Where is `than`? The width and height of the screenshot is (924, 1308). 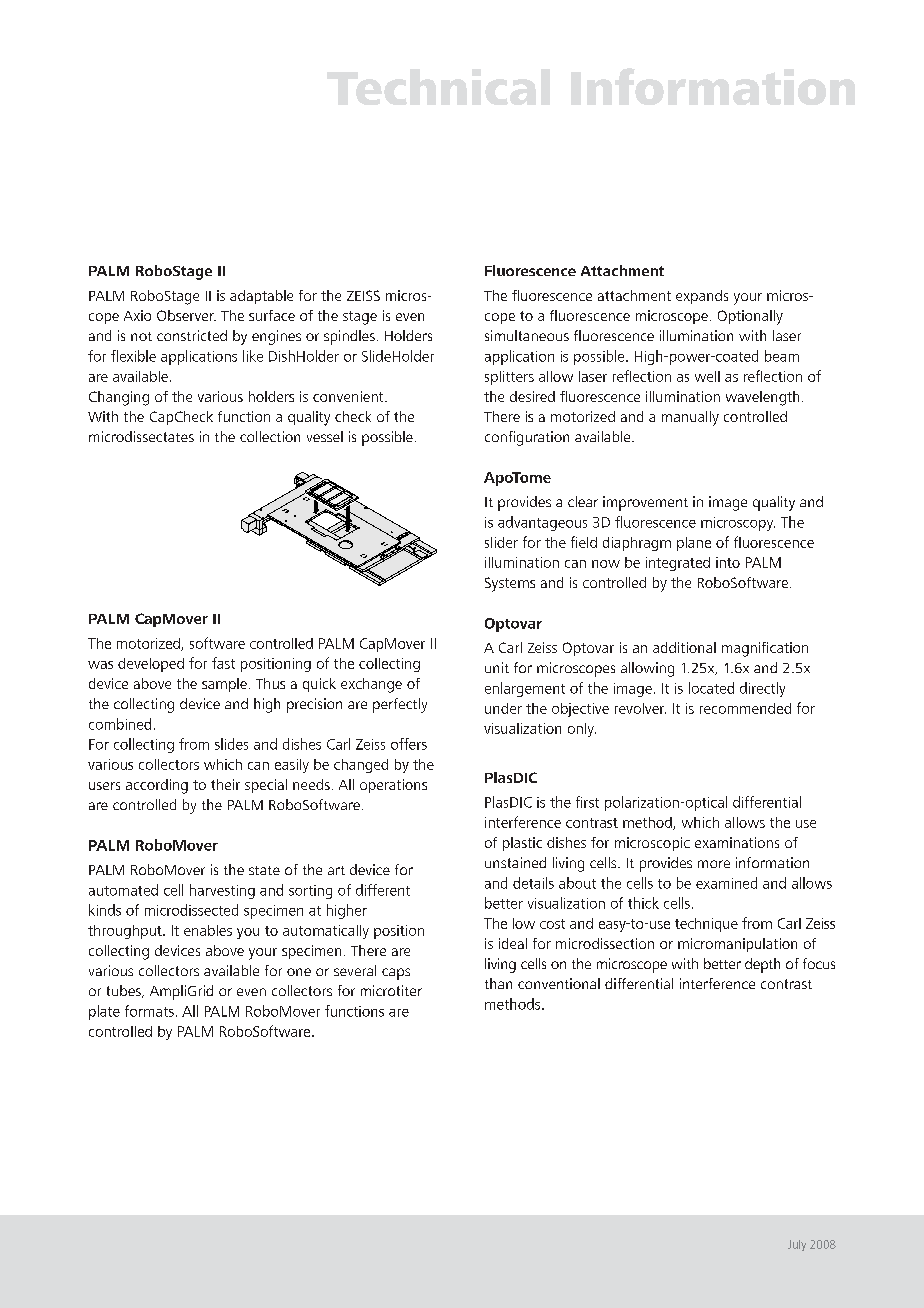 than is located at coordinates (498, 983).
